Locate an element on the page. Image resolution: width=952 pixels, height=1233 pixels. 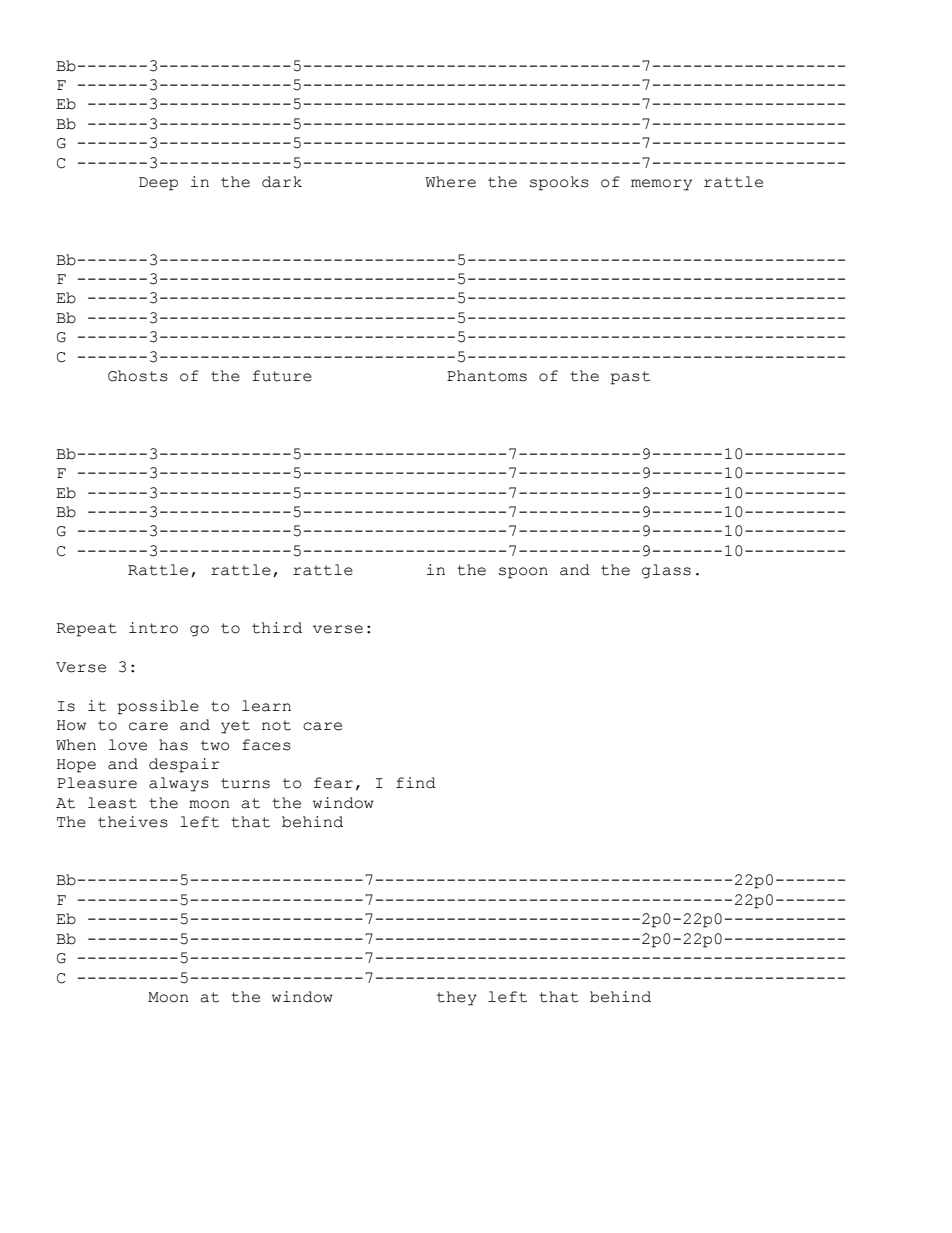
intro is located at coordinates (153, 628).
